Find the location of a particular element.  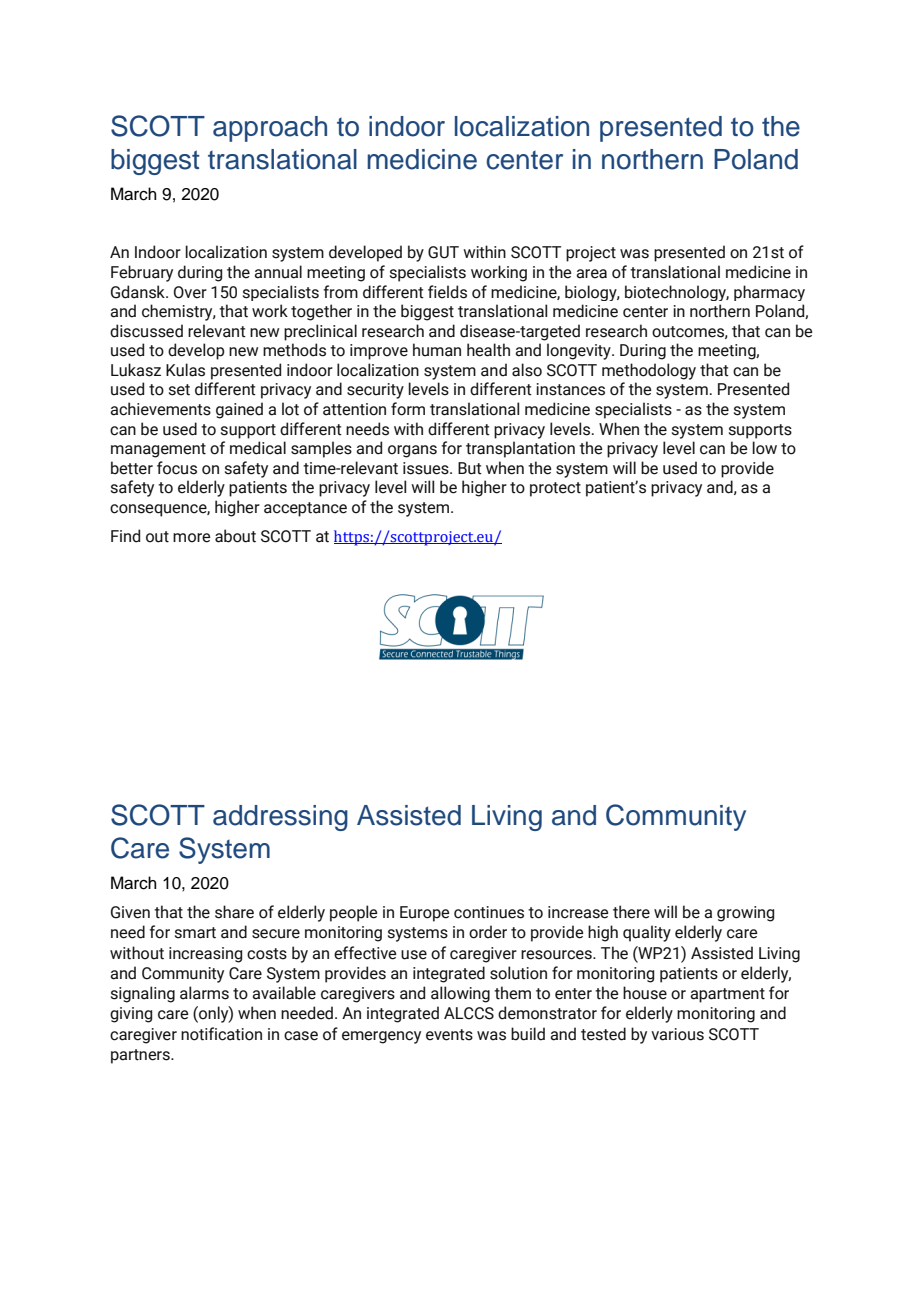

GUT is located at coordinates (443, 252).
